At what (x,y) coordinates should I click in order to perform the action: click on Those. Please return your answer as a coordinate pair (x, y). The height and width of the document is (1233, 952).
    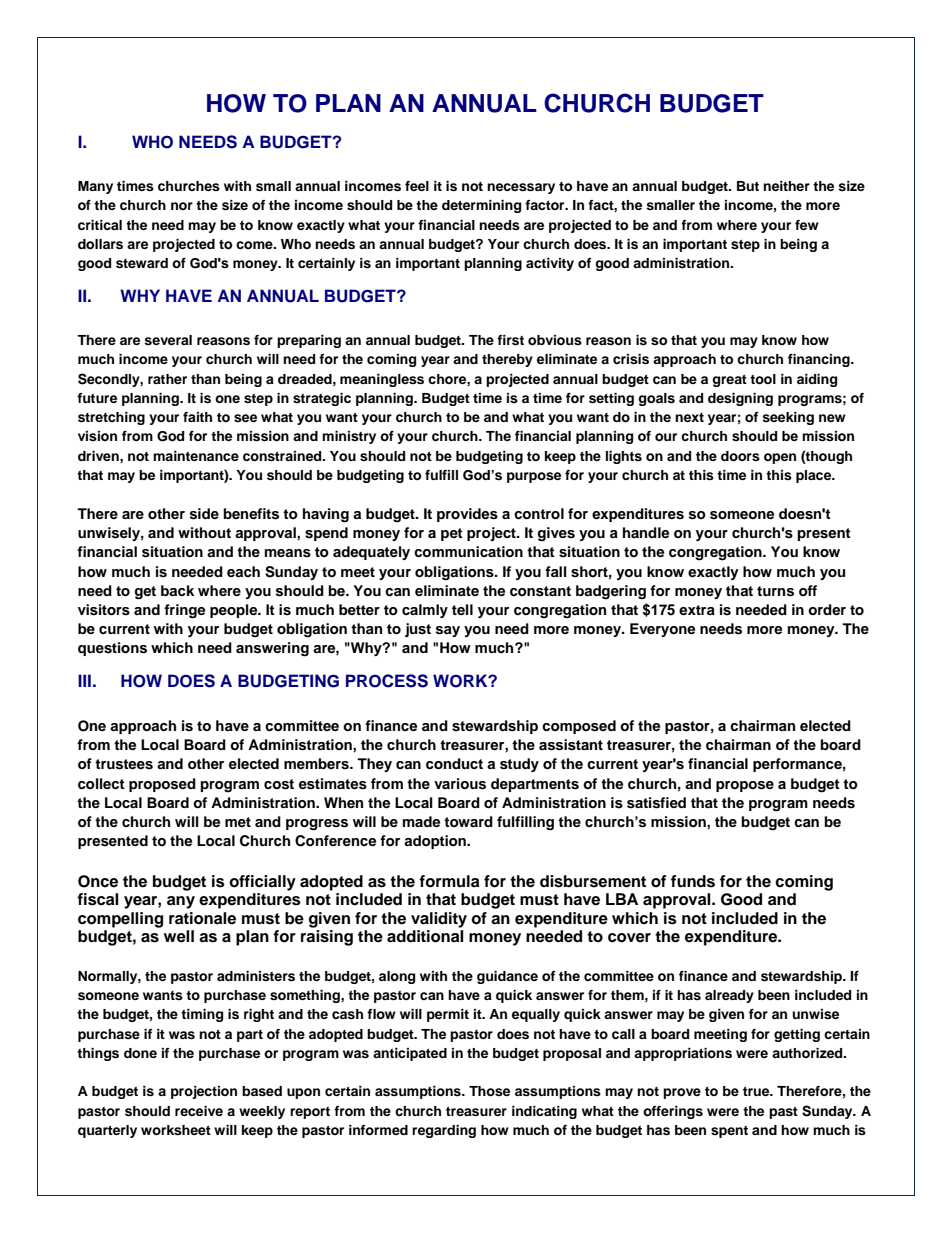
    Looking at the image, I should click on (489, 1091).
